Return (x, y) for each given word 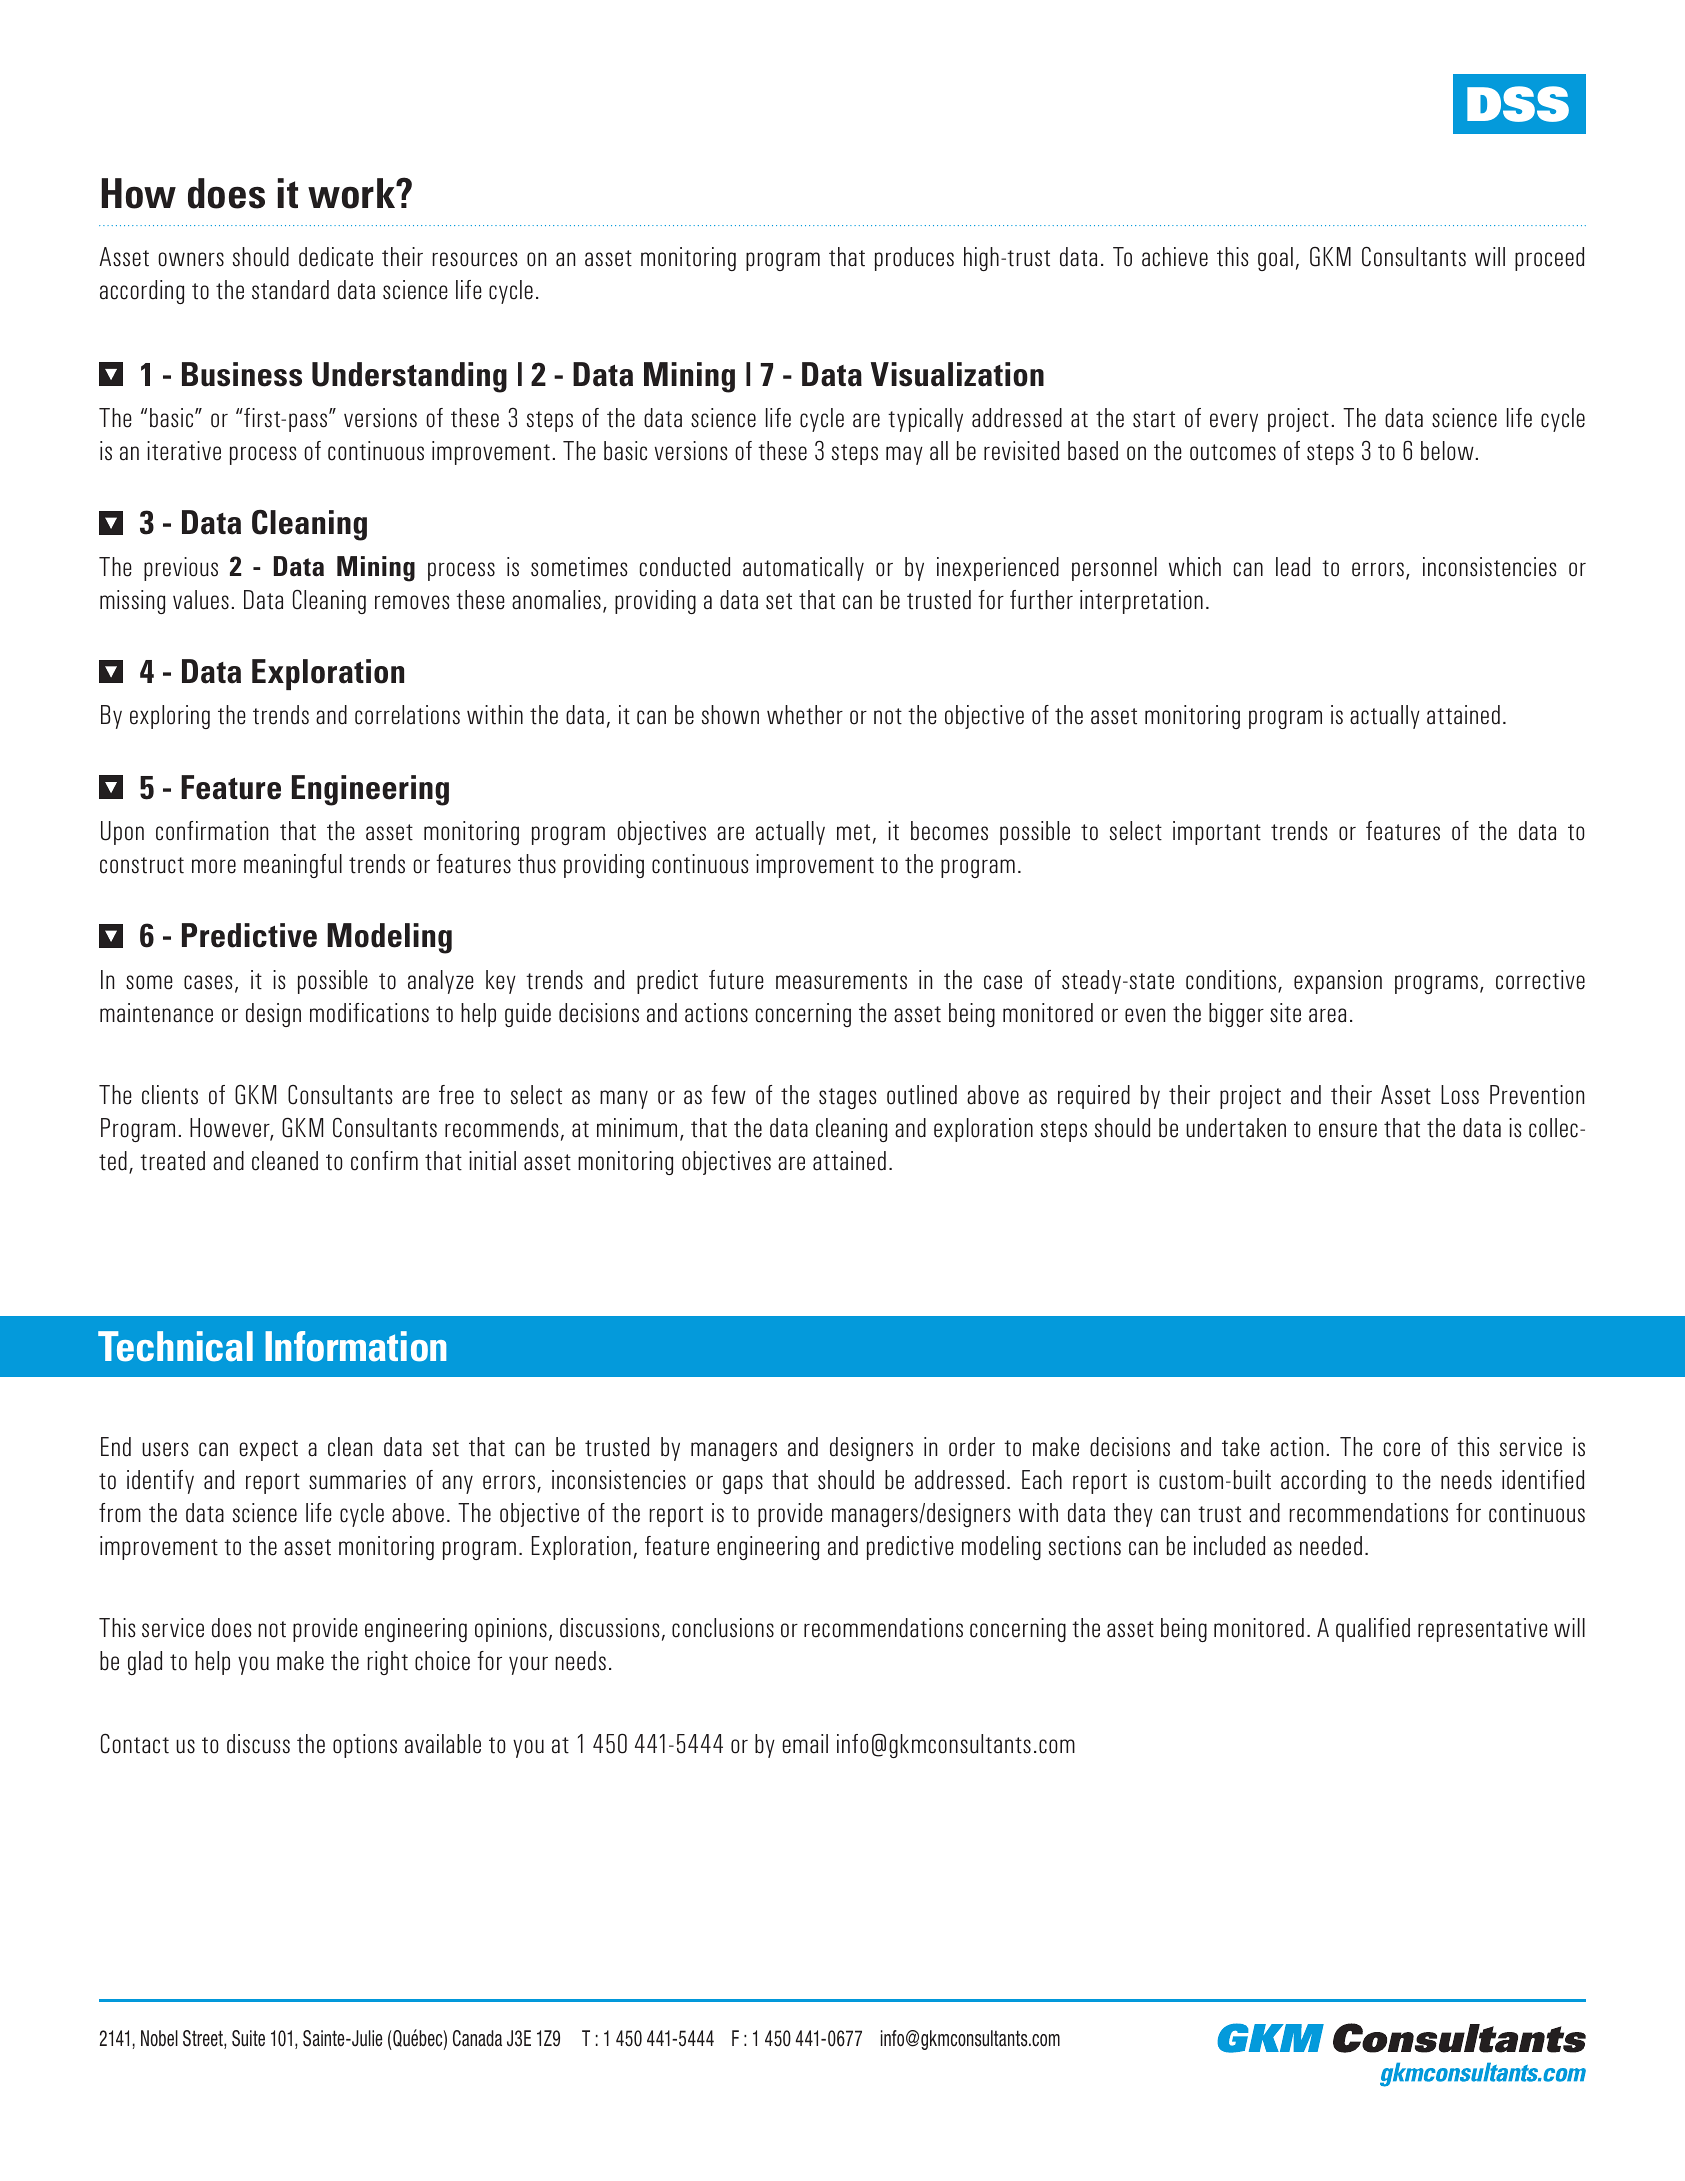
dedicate (336, 257)
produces (914, 259)
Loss (1460, 1095)
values (201, 600)
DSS (1518, 104)
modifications (369, 1013)
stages (848, 1098)
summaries (357, 1480)
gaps (743, 1484)
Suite (248, 2038)
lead (1293, 567)
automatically (803, 569)
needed (1331, 1546)
